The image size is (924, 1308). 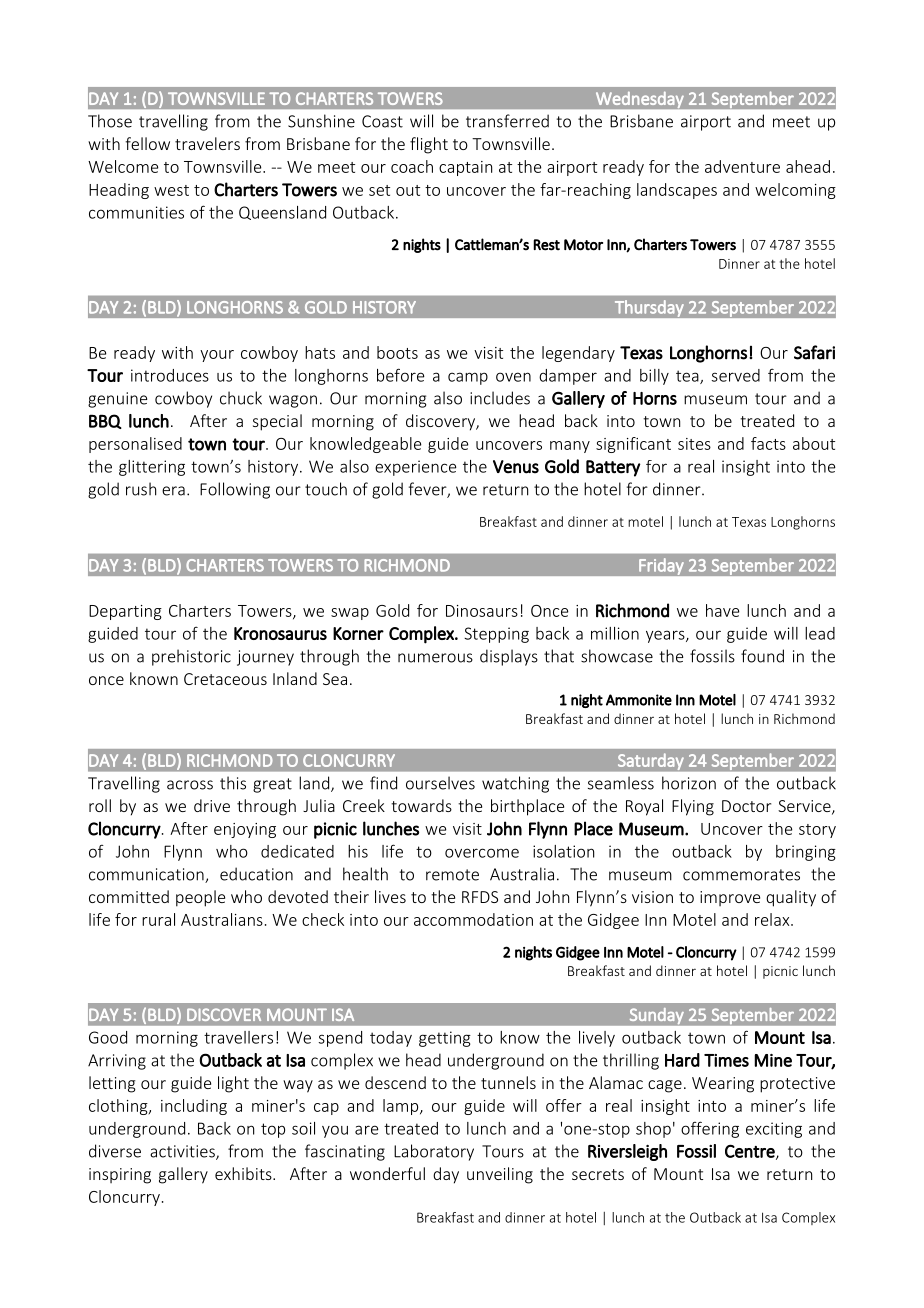 What do you see at coordinates (412, 166) in the screenshot?
I see `coach` at bounding box center [412, 166].
